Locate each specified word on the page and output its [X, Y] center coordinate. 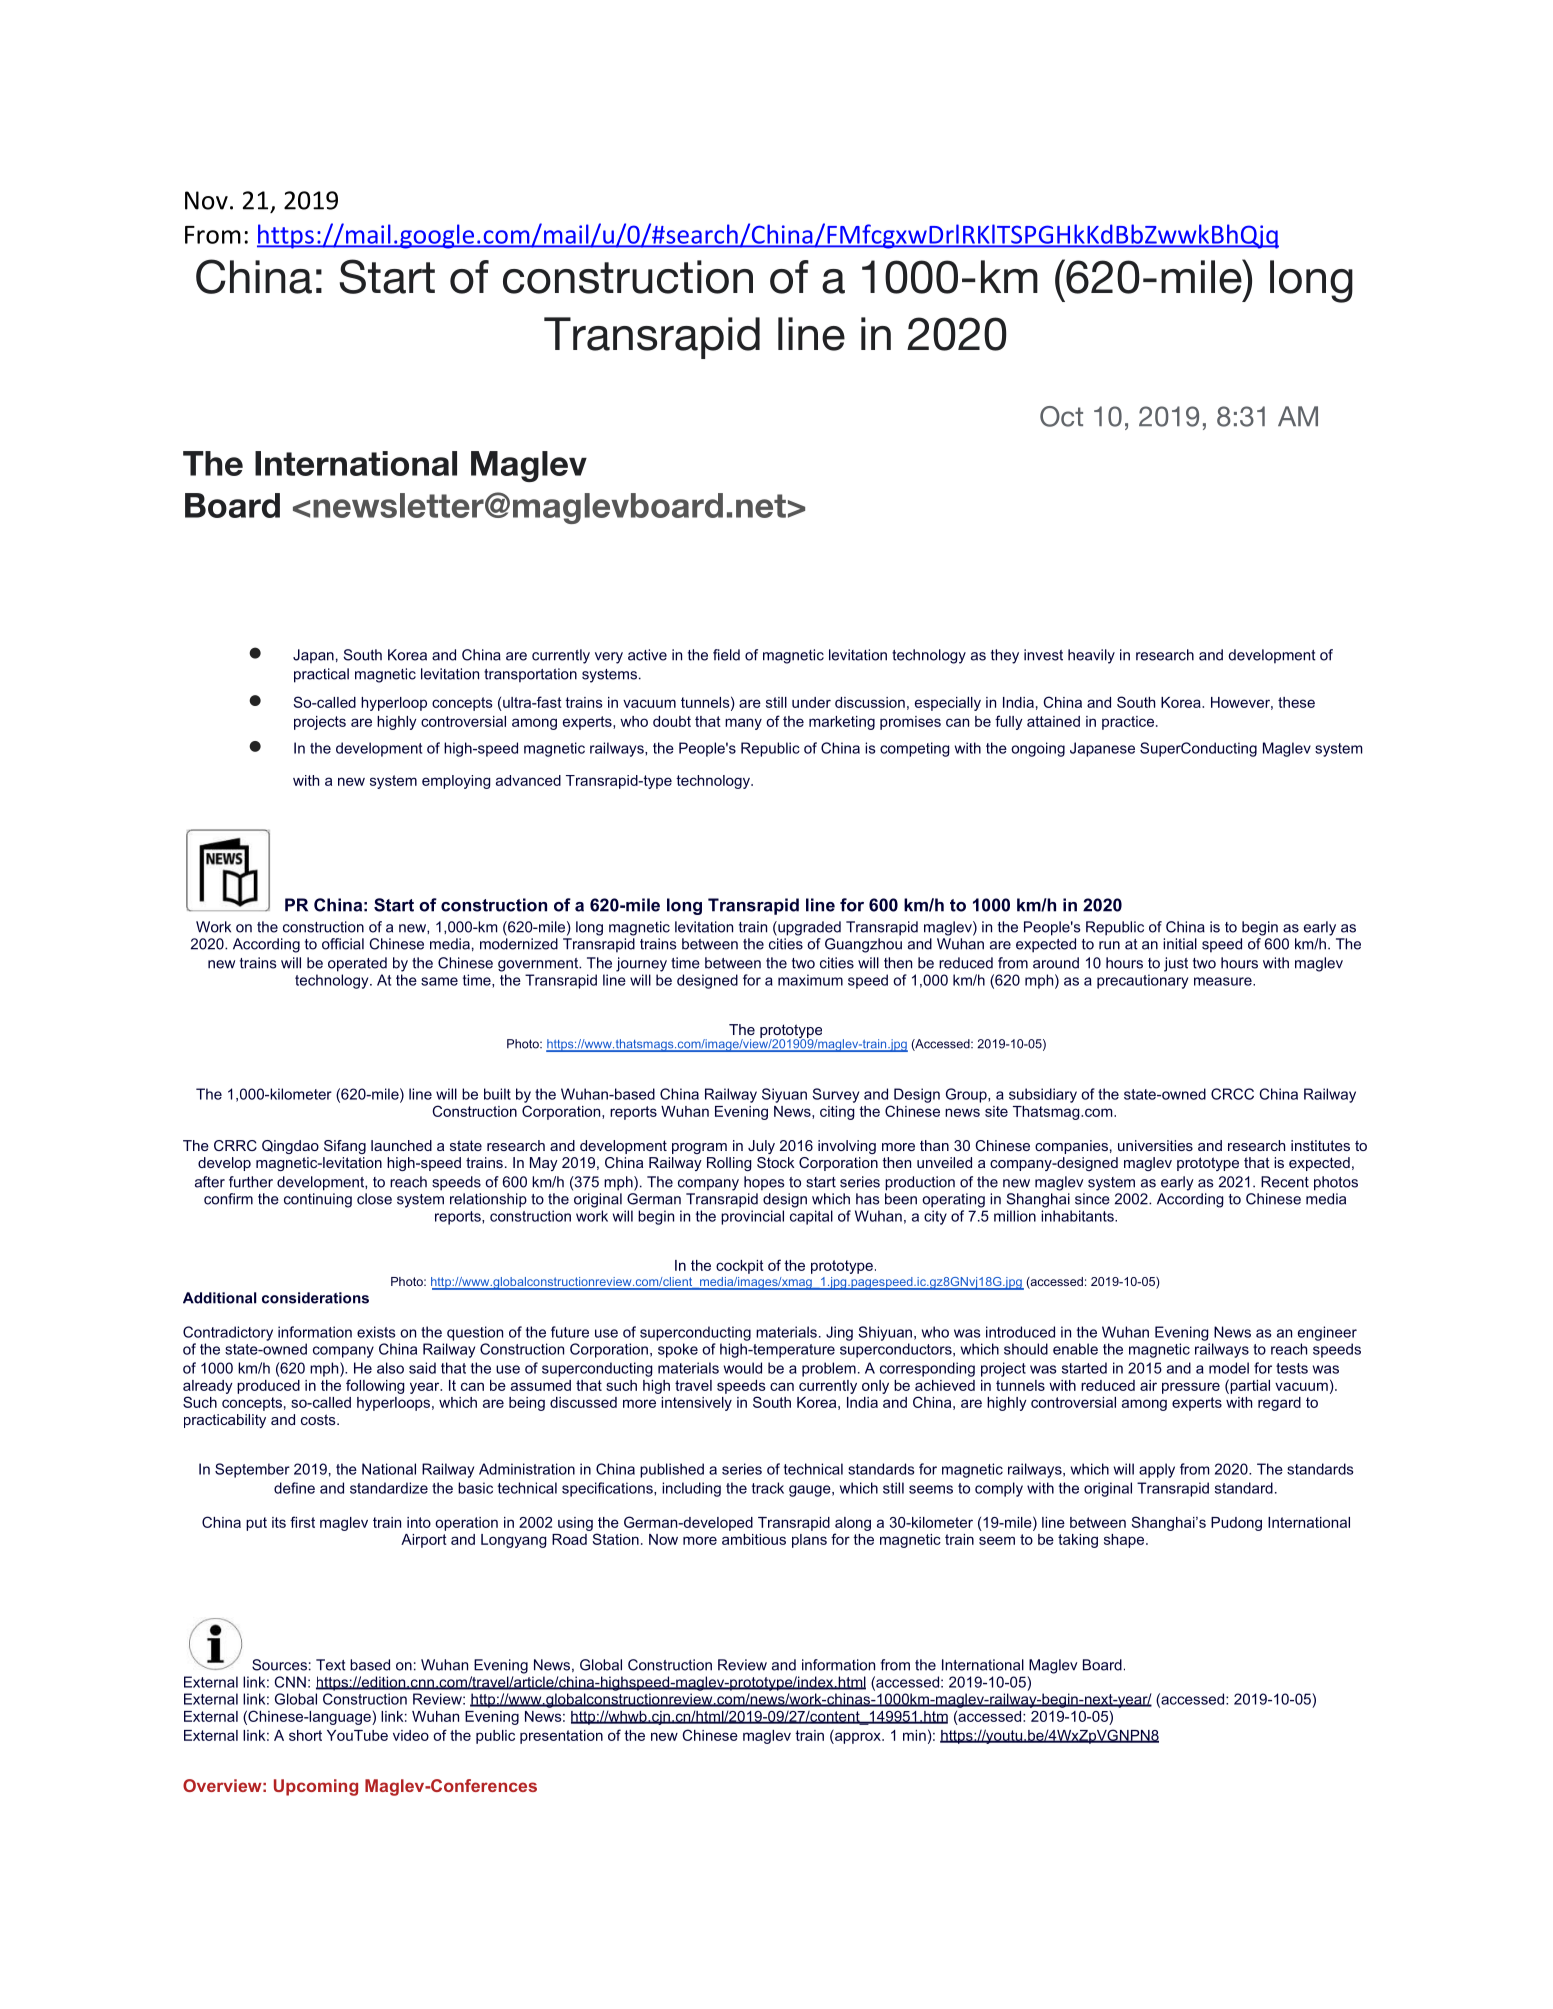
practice [1128, 723]
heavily [1091, 656]
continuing [318, 1200]
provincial [752, 1217]
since [1092, 1199]
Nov [206, 200]
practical [321, 675]
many [743, 724]
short [305, 1735]
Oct [1061, 416]
